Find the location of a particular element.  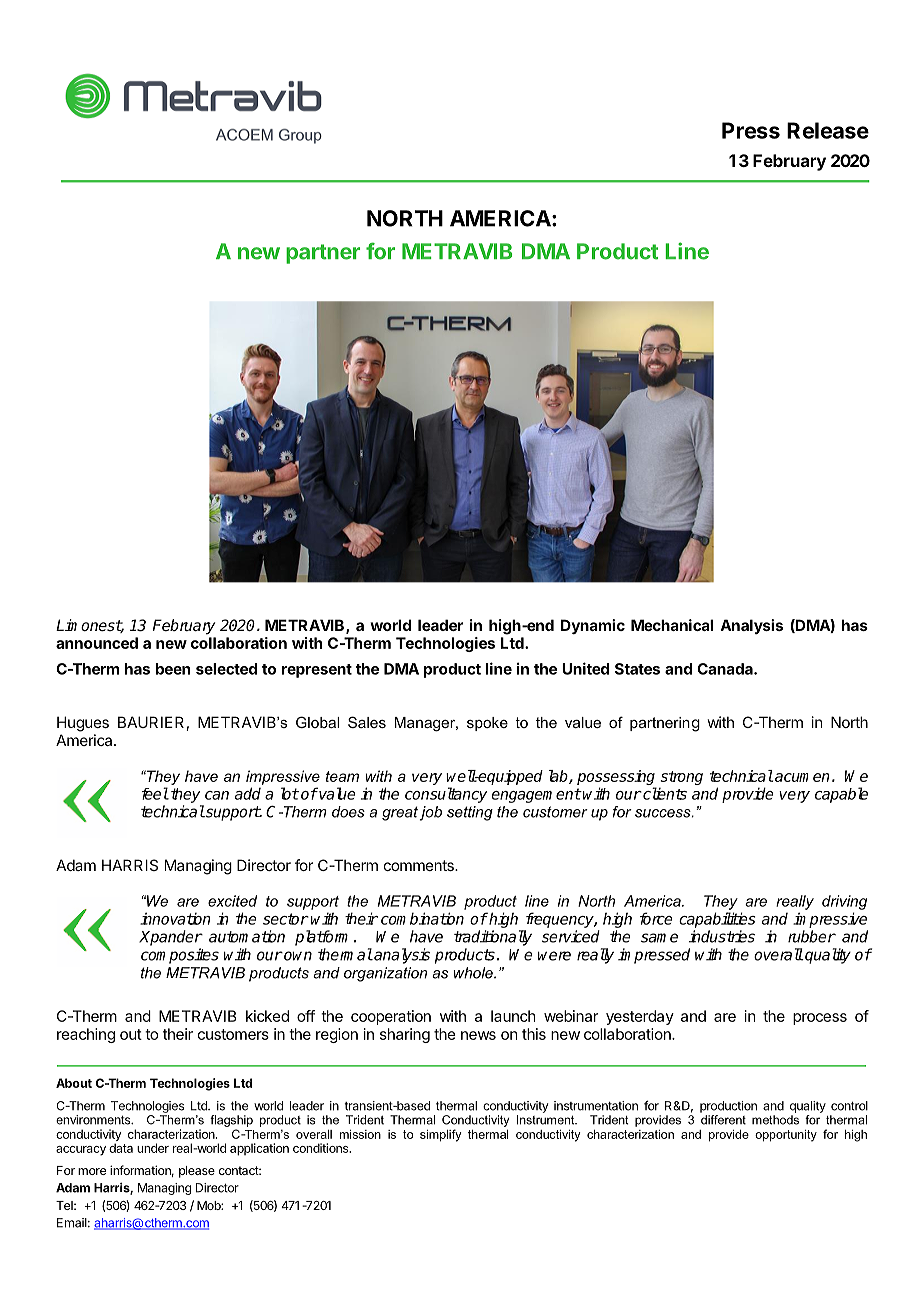

Dynamic is located at coordinates (593, 626).
